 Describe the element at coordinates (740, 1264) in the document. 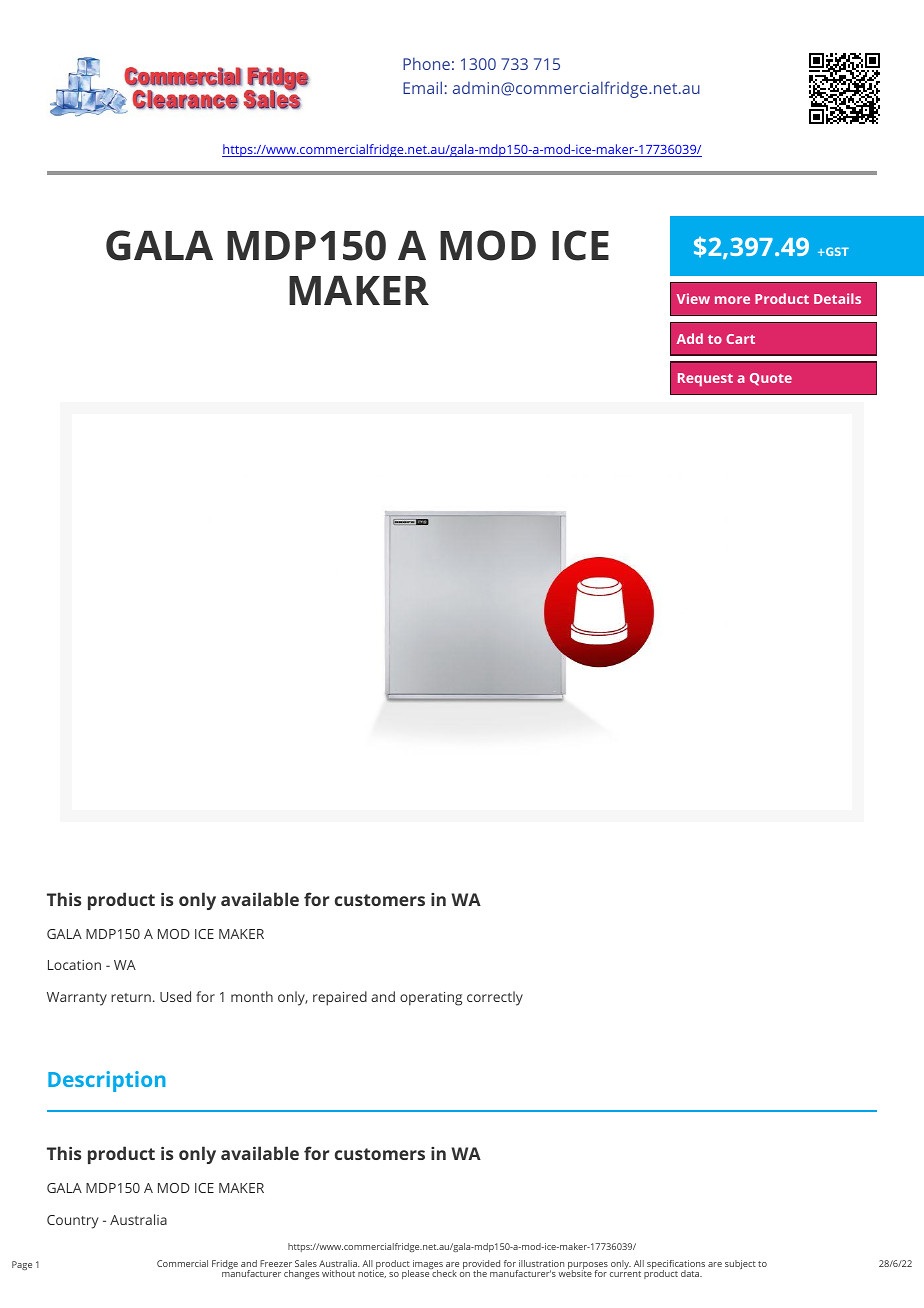

I see `subject` at that location.
